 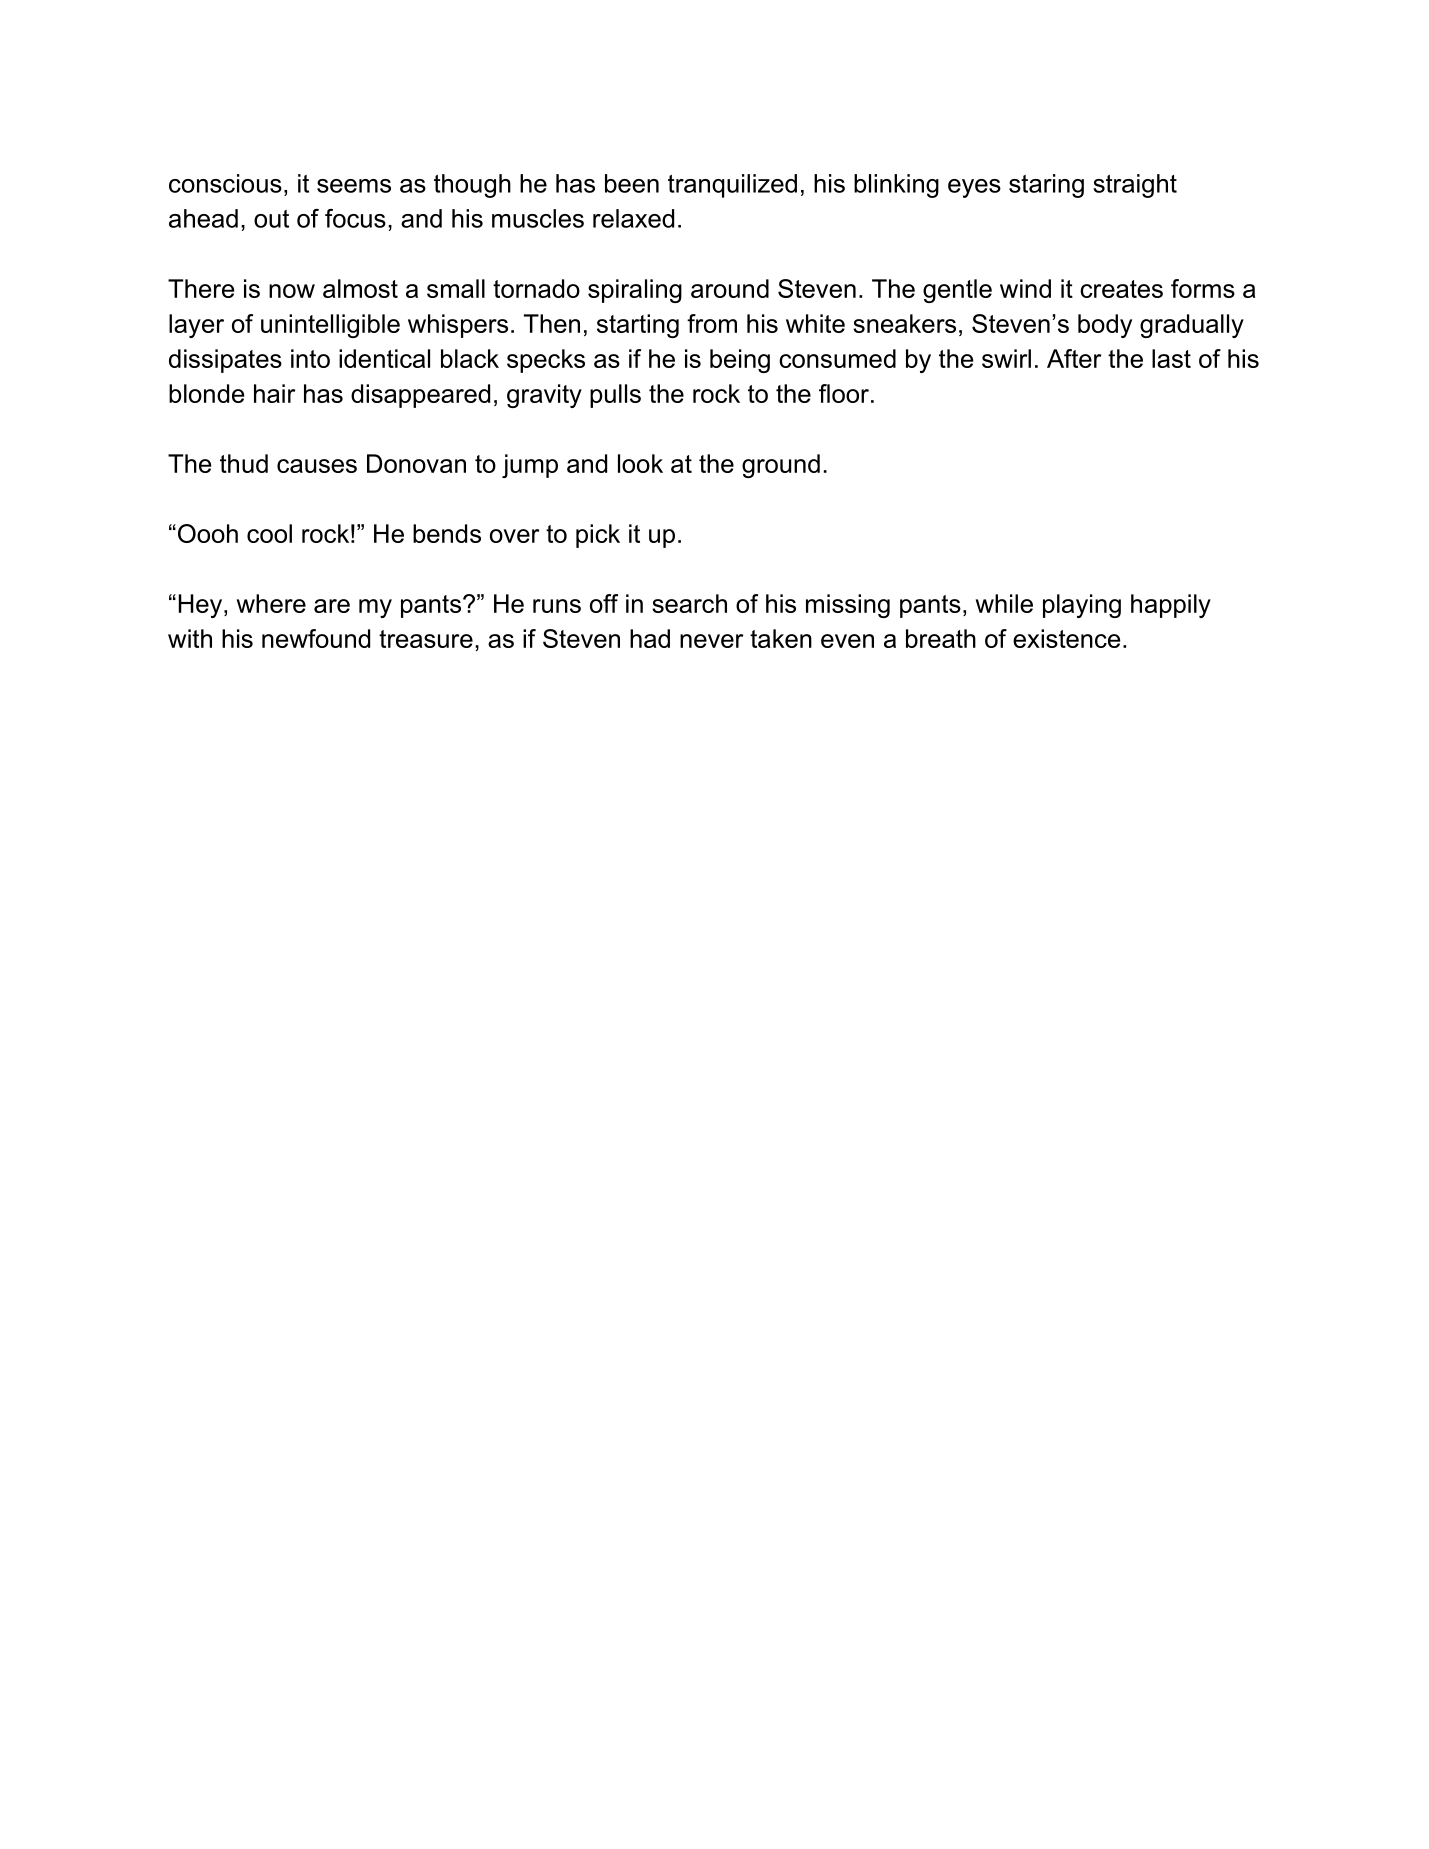 What do you see at coordinates (598, 536) in the page?
I see `pick` at bounding box center [598, 536].
